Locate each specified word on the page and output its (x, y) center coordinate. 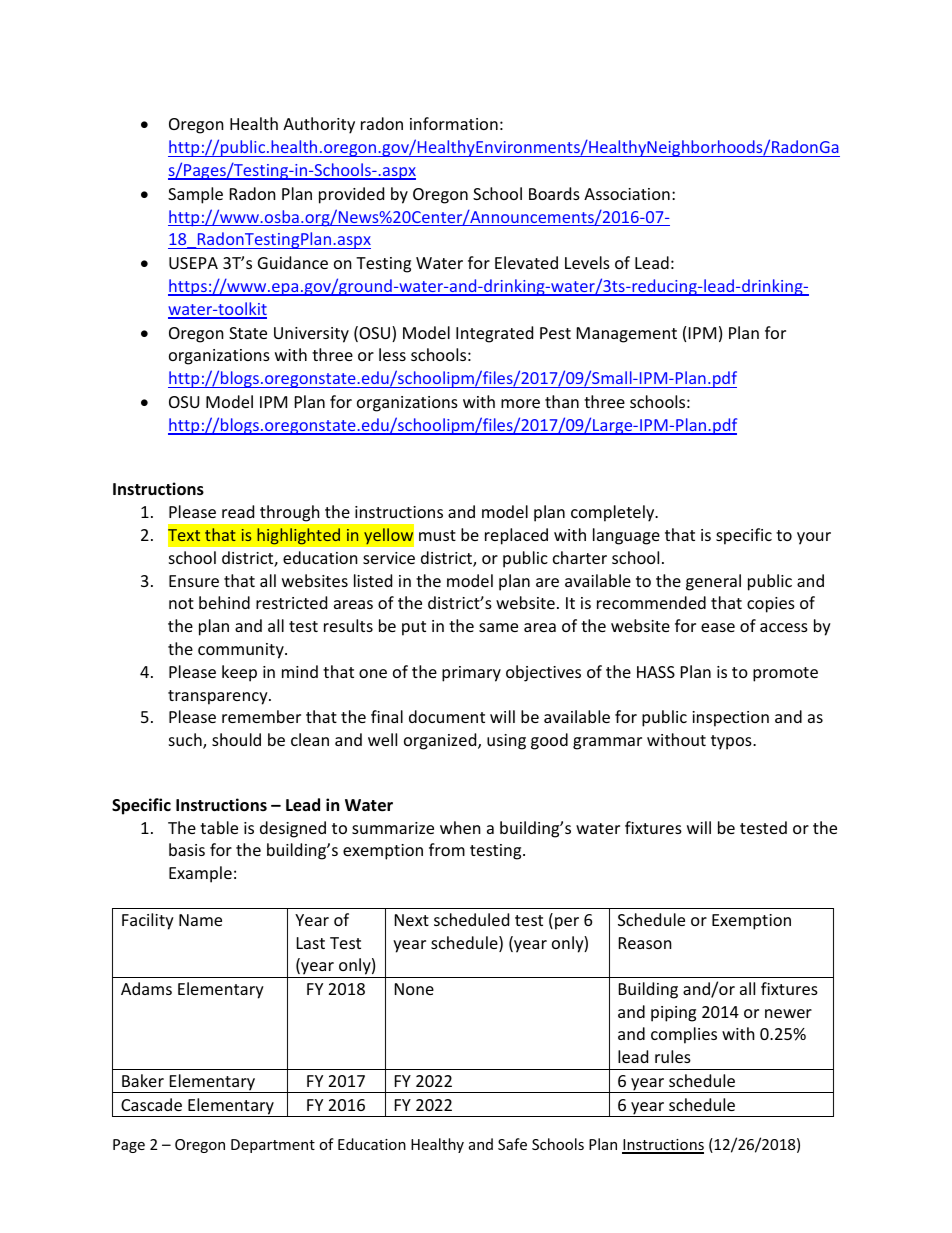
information (454, 123)
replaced (516, 536)
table (219, 827)
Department (273, 1146)
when (460, 827)
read (238, 511)
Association (627, 194)
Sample (195, 195)
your (814, 538)
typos (732, 742)
